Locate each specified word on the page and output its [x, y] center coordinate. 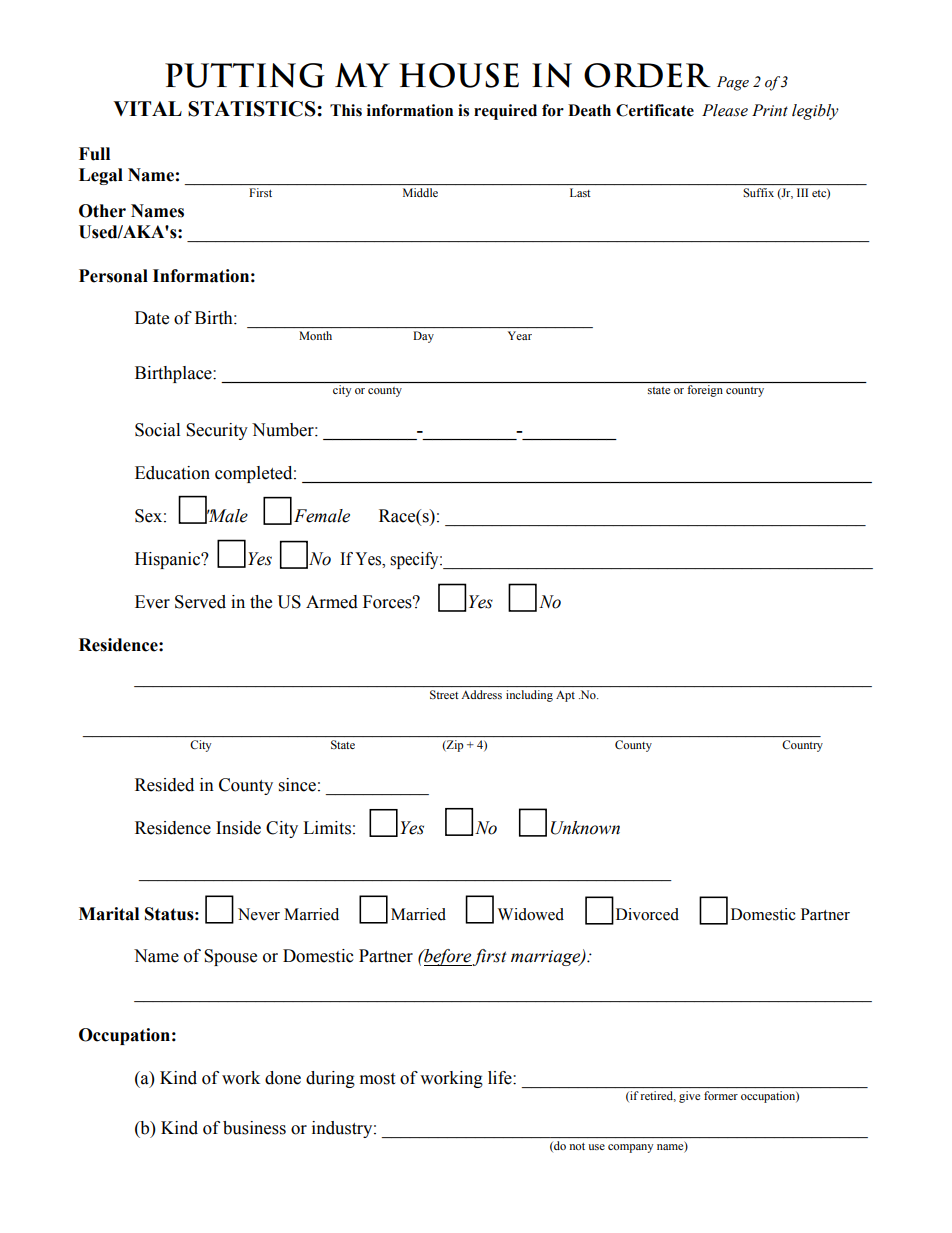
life [501, 1078]
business [254, 1128]
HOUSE [459, 75]
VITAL [147, 108]
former [721, 1095]
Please [725, 110]
